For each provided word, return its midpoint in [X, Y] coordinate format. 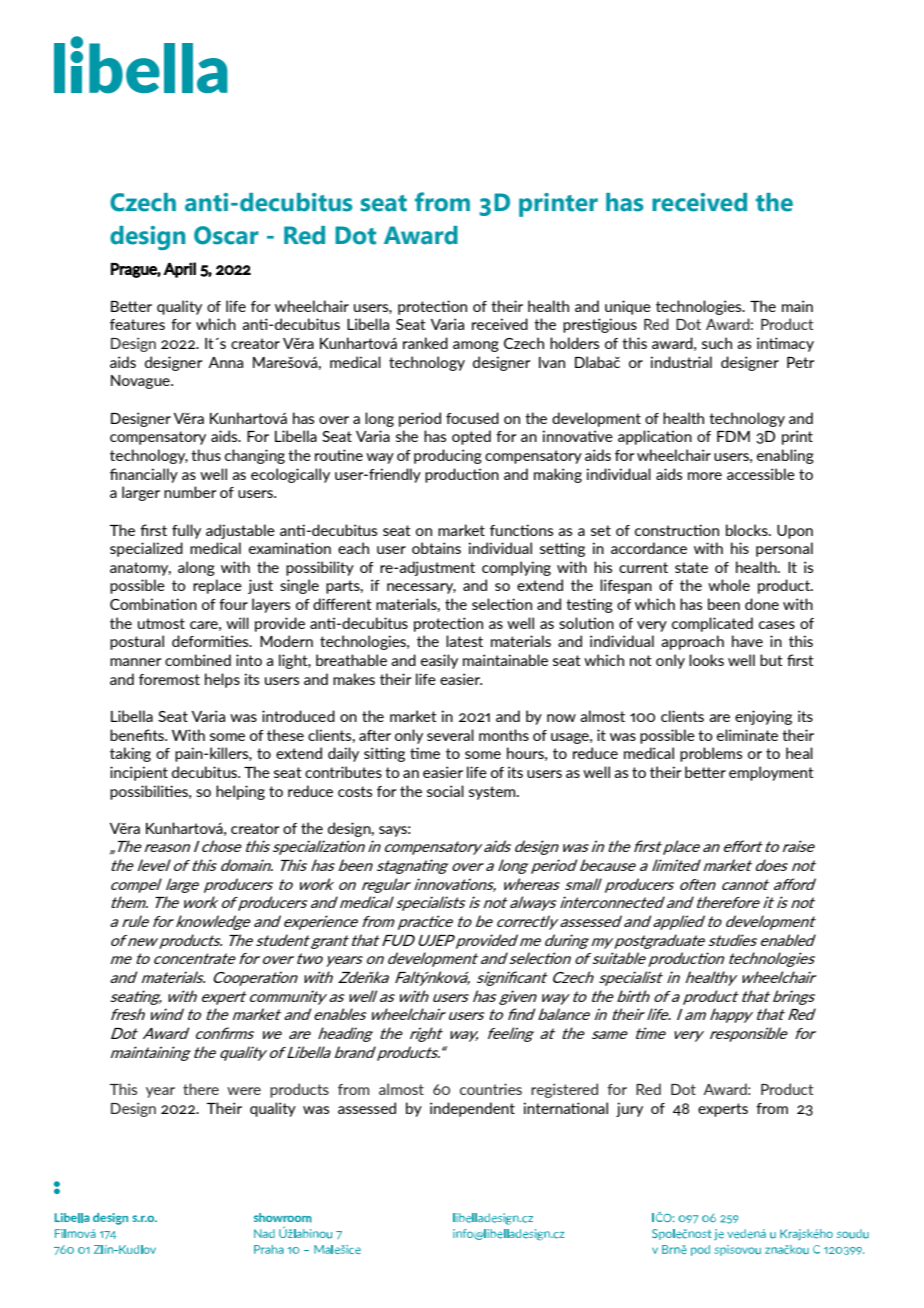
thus [206, 455]
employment [771, 773]
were [244, 1091]
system [493, 793]
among [476, 346]
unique [628, 307]
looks [706, 660]
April [179, 270]
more [705, 476]
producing [448, 456]
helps [222, 680]
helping [240, 792]
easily [439, 661]
